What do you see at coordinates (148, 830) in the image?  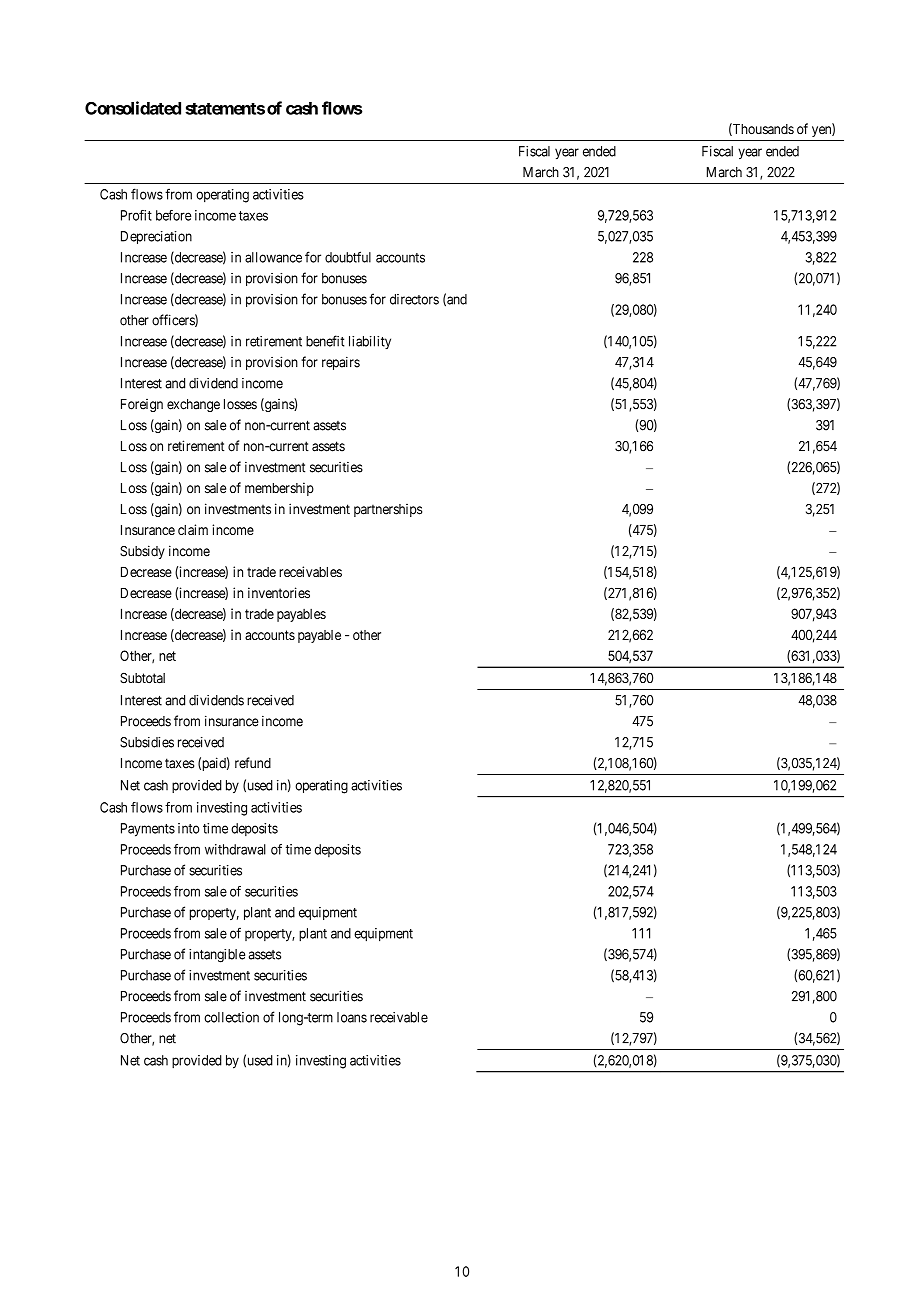 I see `Payments` at bounding box center [148, 830].
